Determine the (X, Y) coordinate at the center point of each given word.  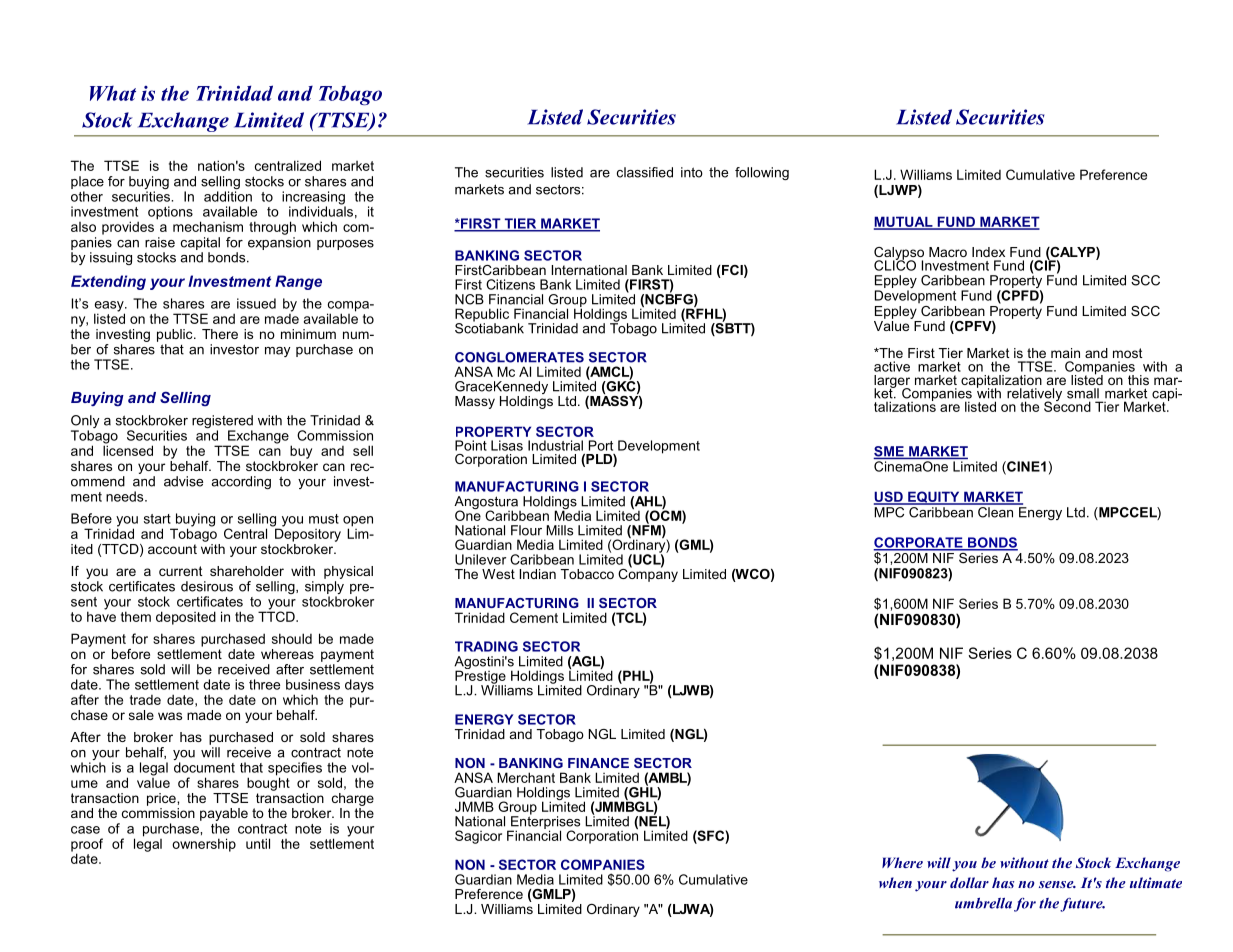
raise (160, 242)
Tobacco (587, 574)
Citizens (510, 284)
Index (988, 252)
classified (645, 172)
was (170, 716)
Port (601, 445)
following (762, 173)
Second (1067, 405)
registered (222, 423)
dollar (969, 882)
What (113, 93)
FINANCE (598, 763)
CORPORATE (919, 543)
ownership (204, 845)
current (181, 571)
